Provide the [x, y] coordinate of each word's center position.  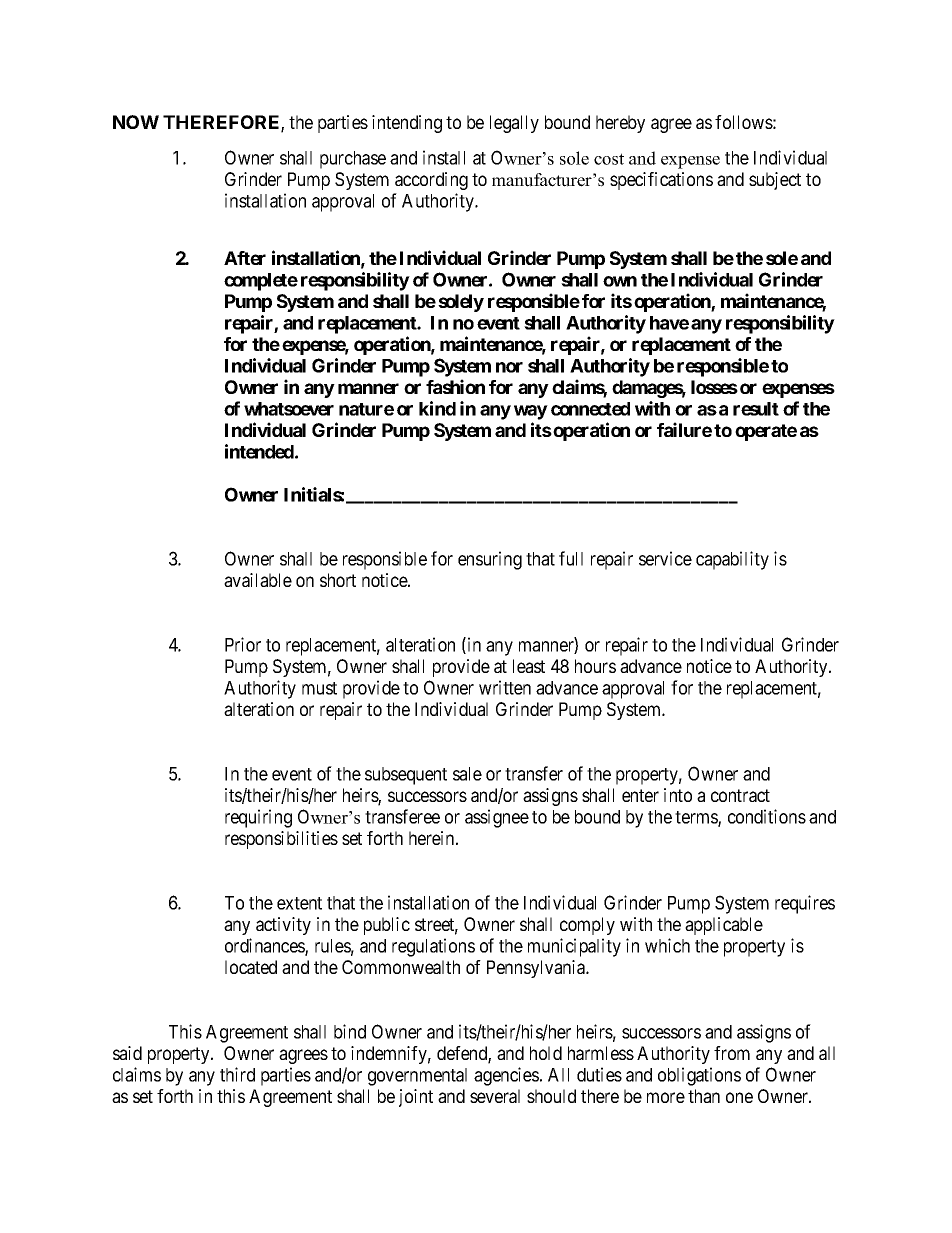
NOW [136, 122]
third [237, 1074]
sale [467, 774]
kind [437, 408]
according [431, 181]
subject [775, 181]
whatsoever [289, 409]
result [756, 409]
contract [740, 795]
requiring [258, 818]
